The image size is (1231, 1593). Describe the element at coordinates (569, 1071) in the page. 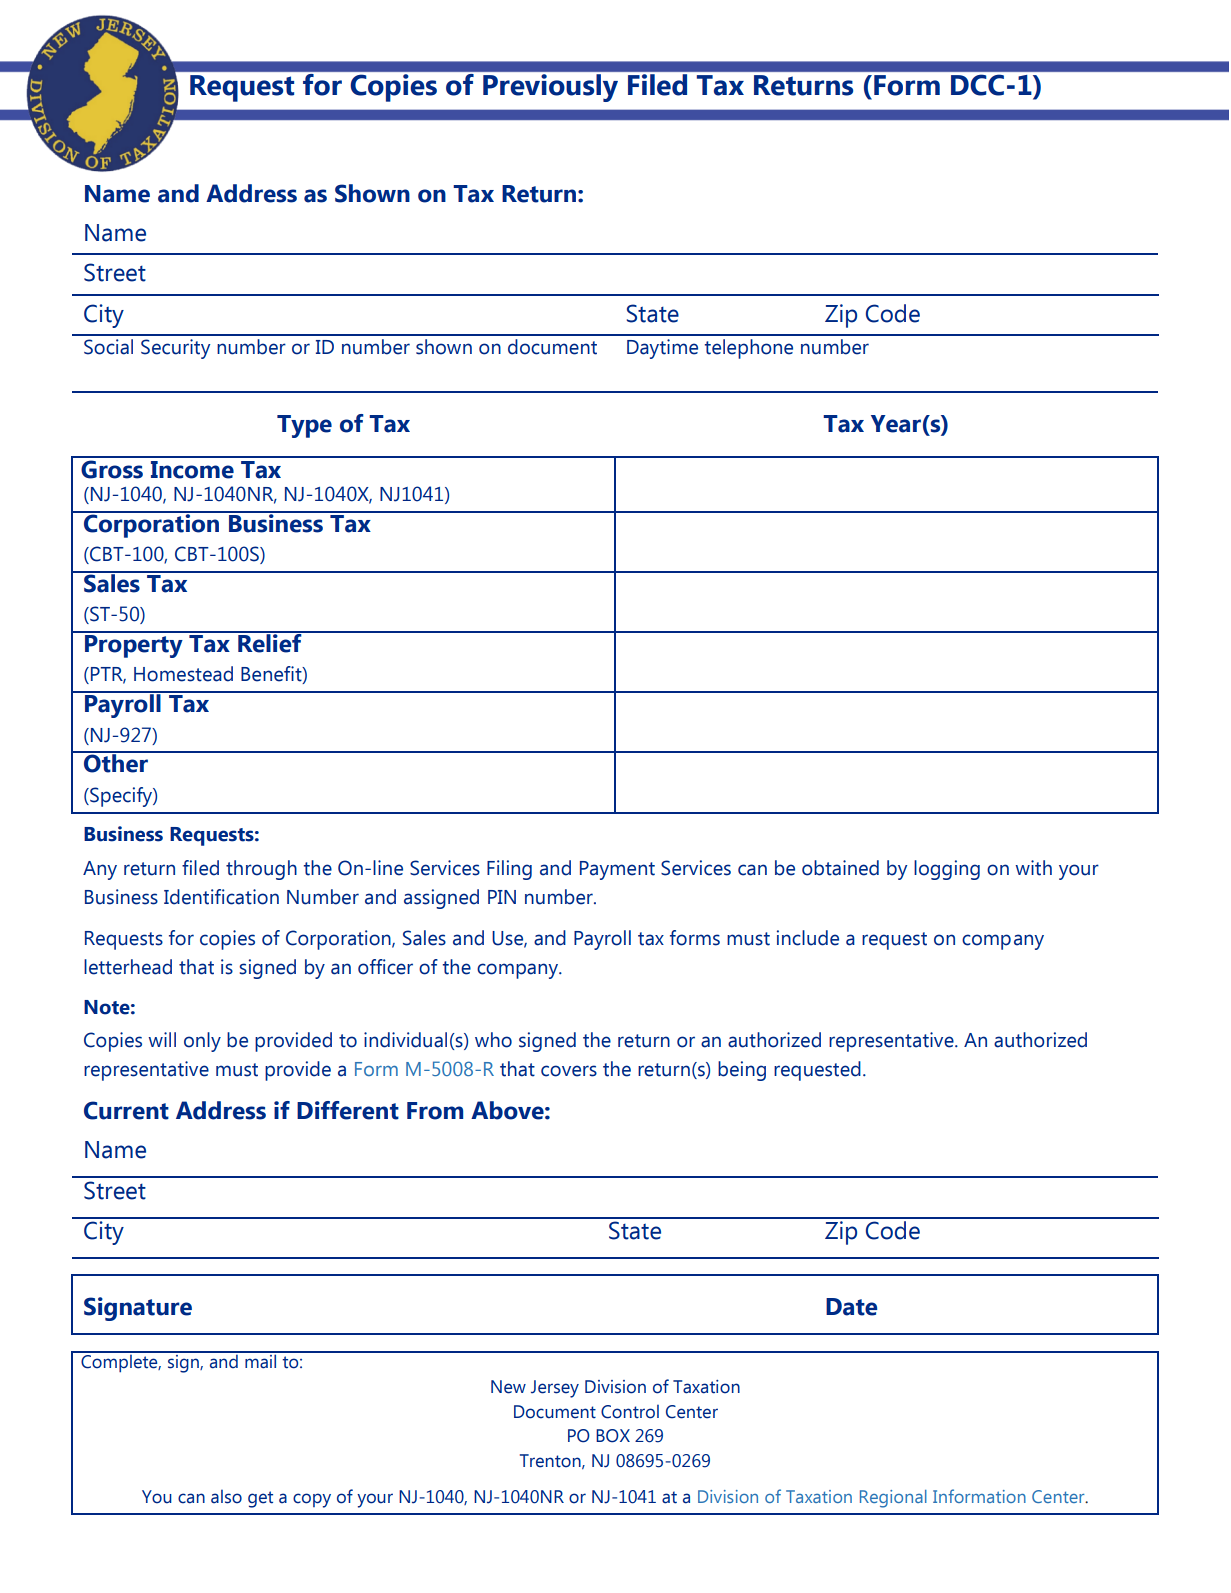

I see `covers` at that location.
